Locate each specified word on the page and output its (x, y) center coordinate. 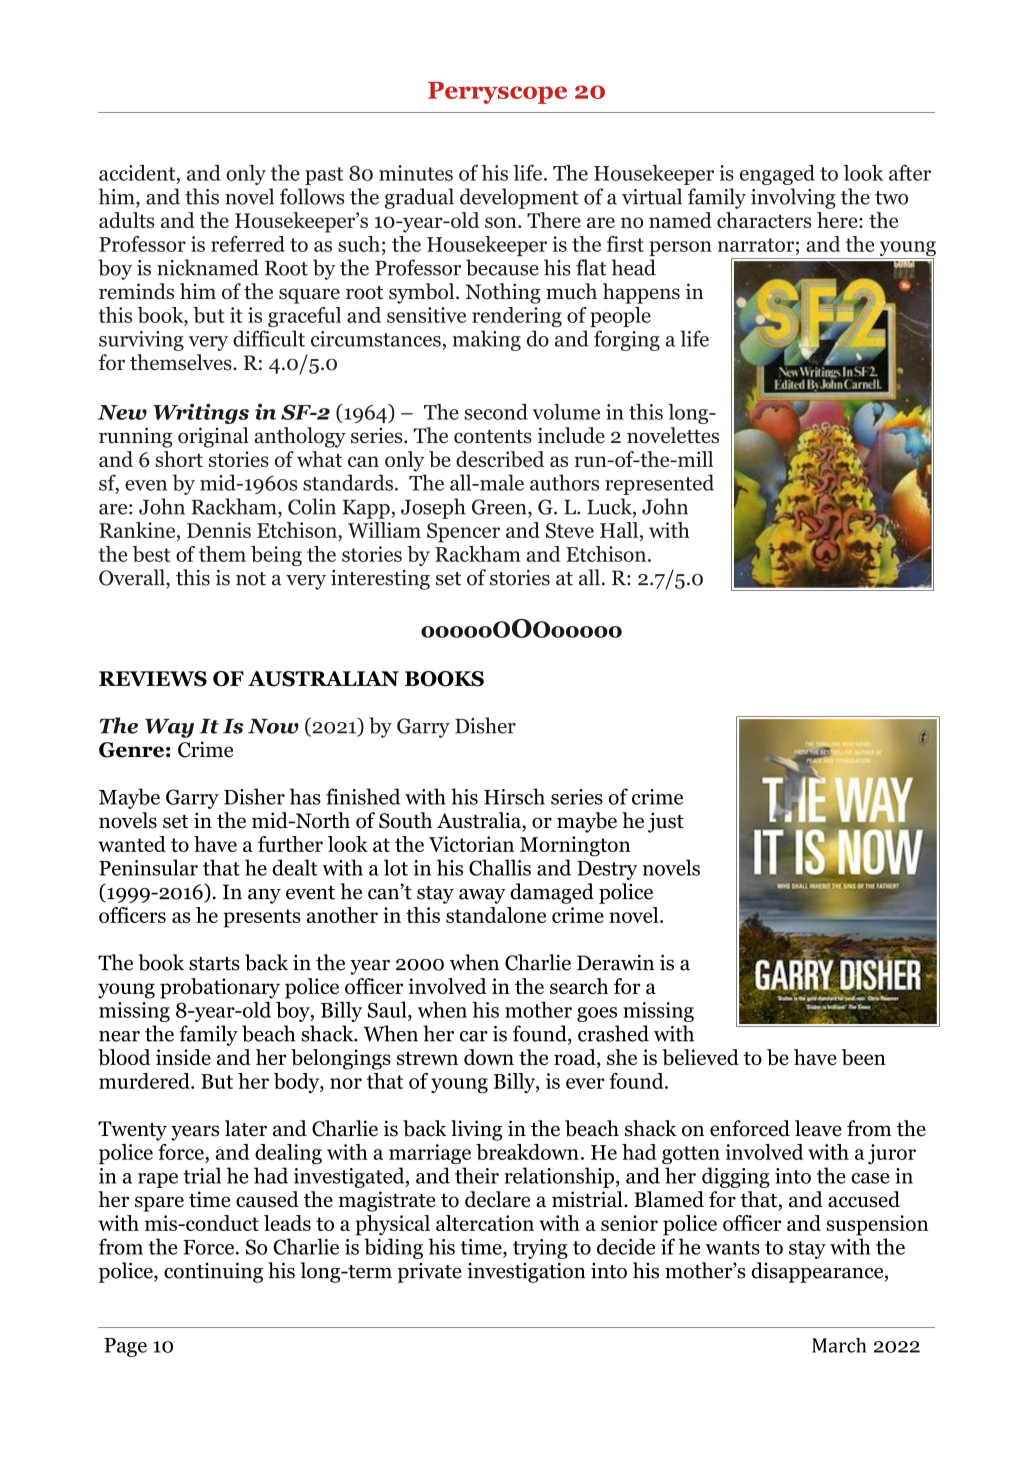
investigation (526, 1272)
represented (659, 484)
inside (183, 1057)
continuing (213, 1272)
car (474, 1036)
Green (500, 507)
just (666, 822)
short (179, 459)
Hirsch (514, 796)
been (864, 1057)
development (519, 198)
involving (793, 198)
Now (273, 726)
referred (248, 244)
